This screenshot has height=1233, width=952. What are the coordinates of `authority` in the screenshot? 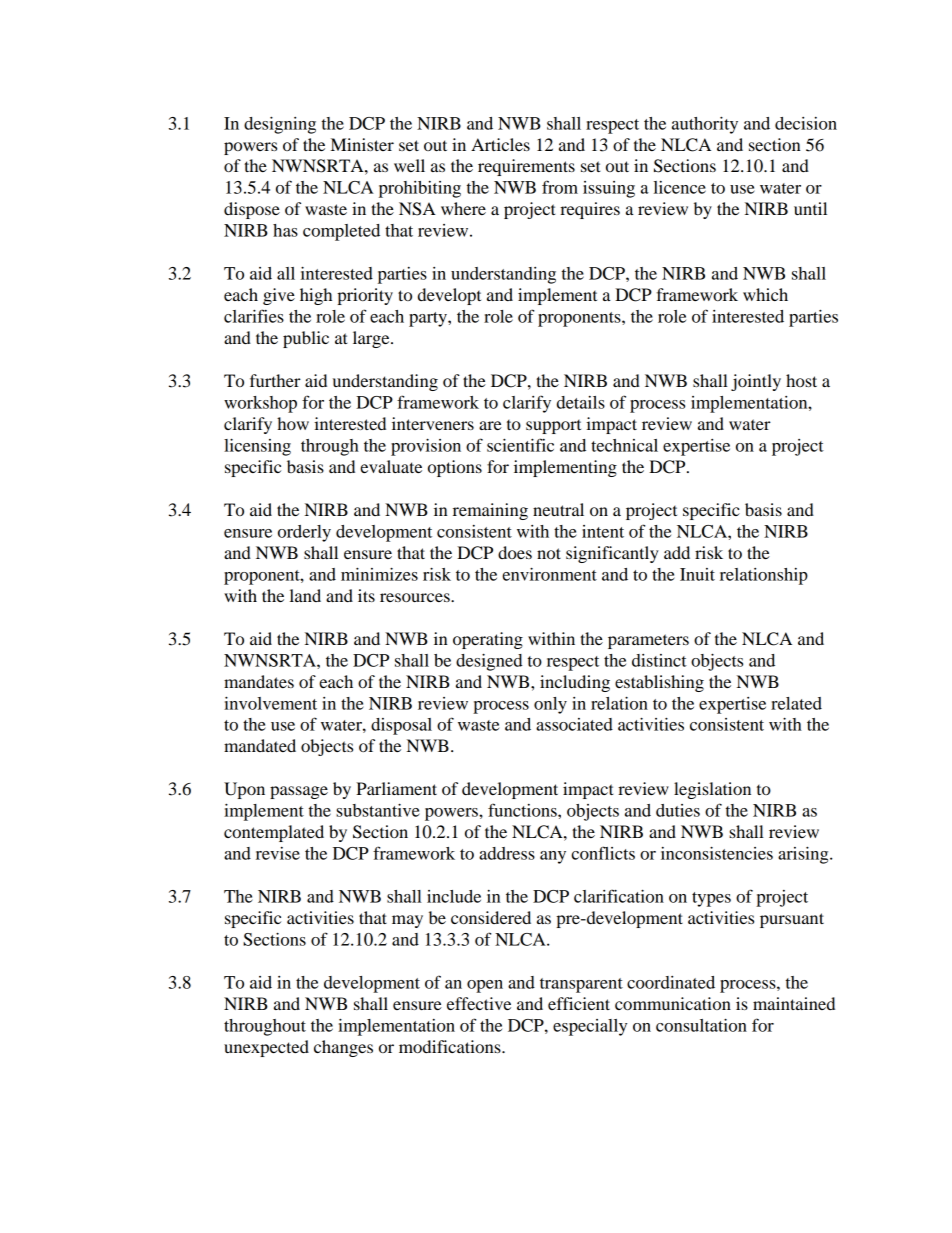 It's located at (705, 125).
